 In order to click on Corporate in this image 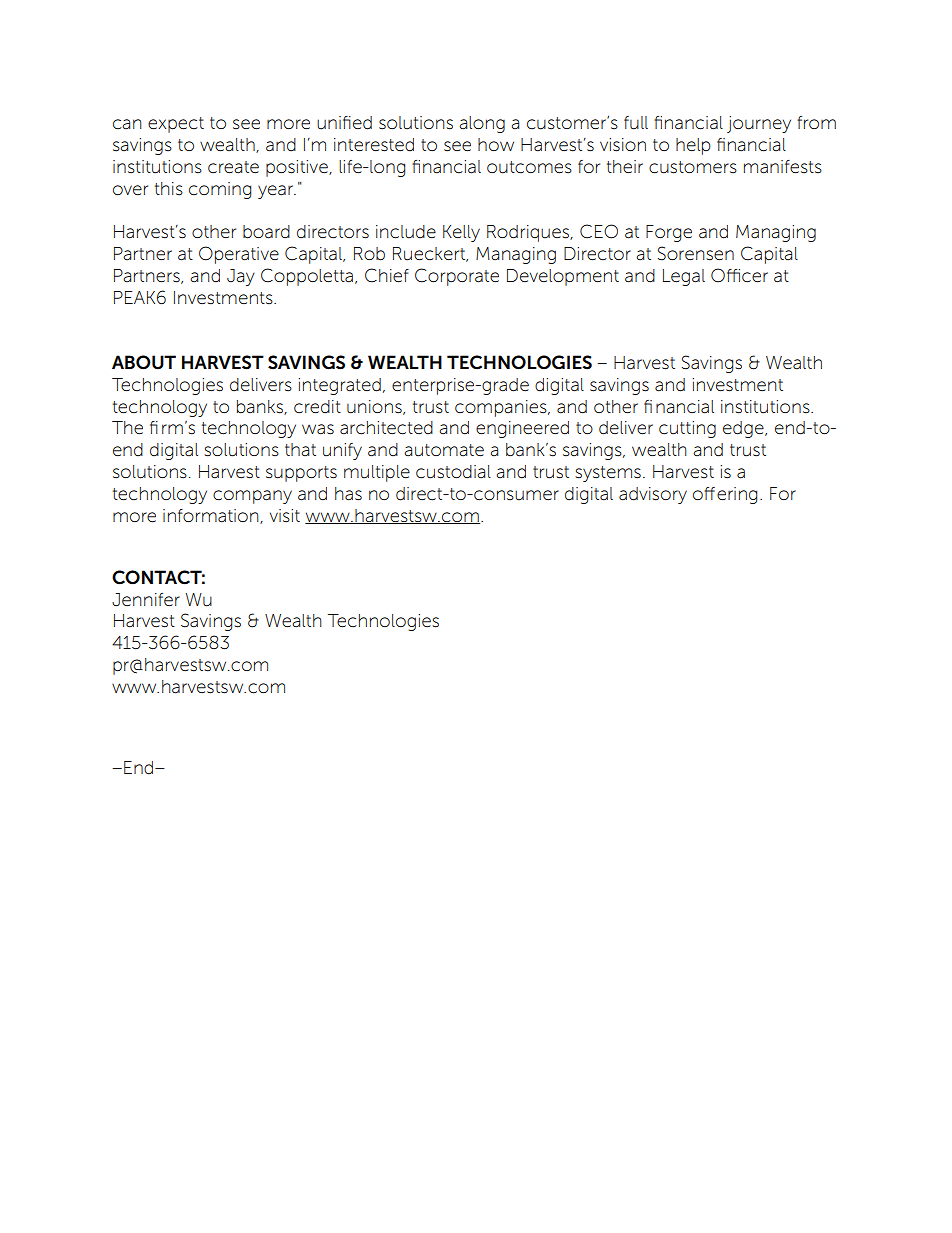, I will do `click(457, 277)`.
